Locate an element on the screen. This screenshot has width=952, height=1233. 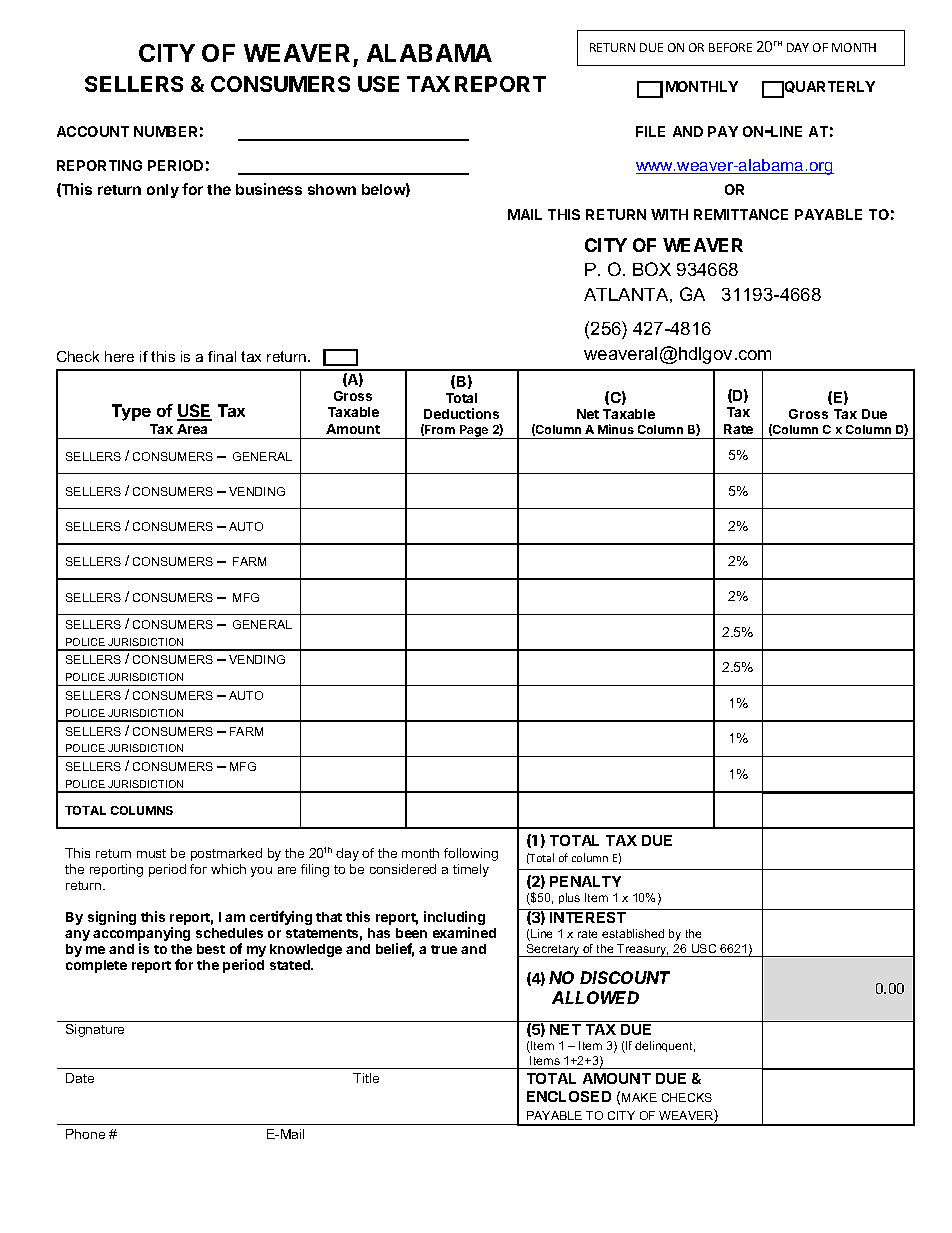
Minus is located at coordinates (616, 429).
